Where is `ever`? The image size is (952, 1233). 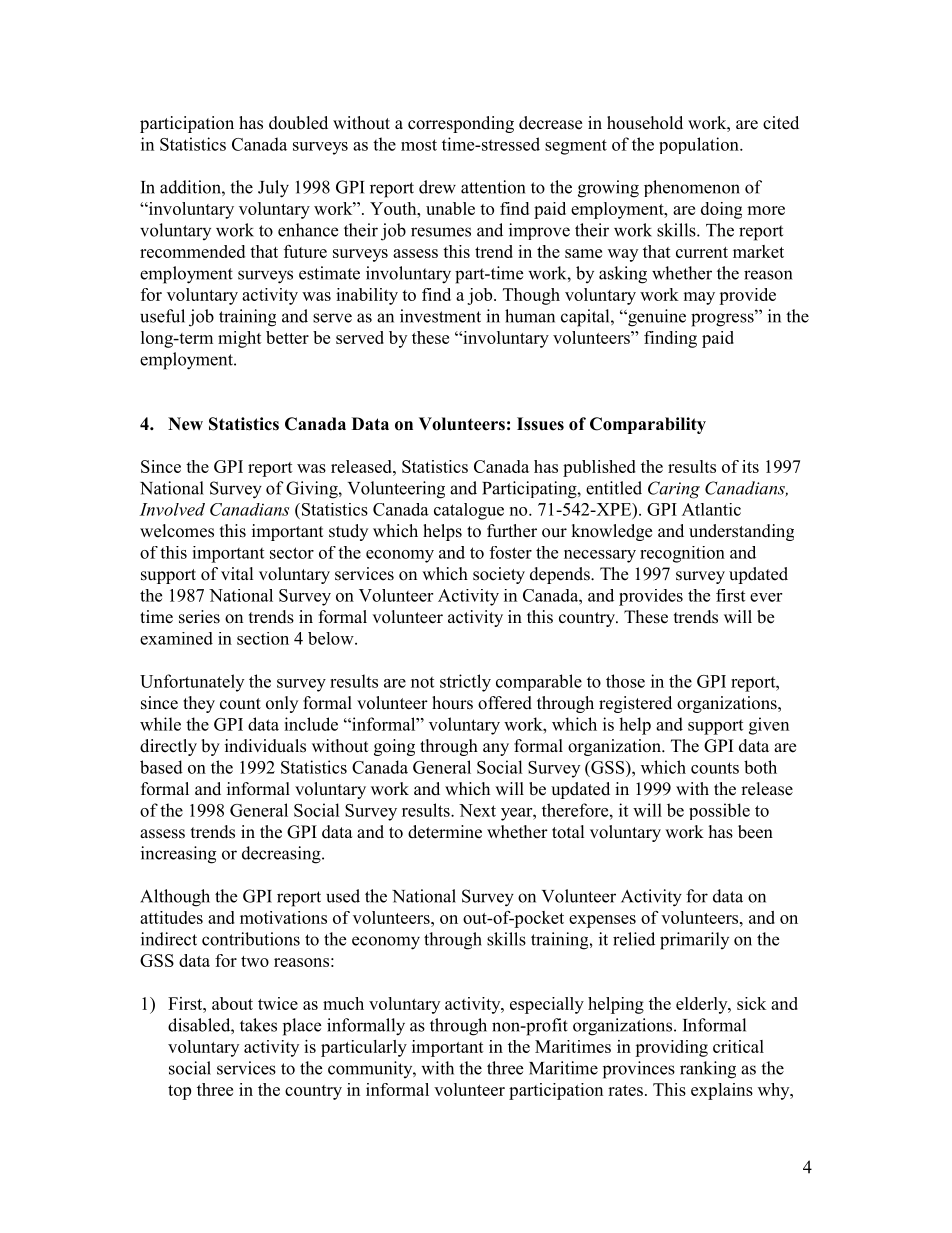
ever is located at coordinates (766, 597).
